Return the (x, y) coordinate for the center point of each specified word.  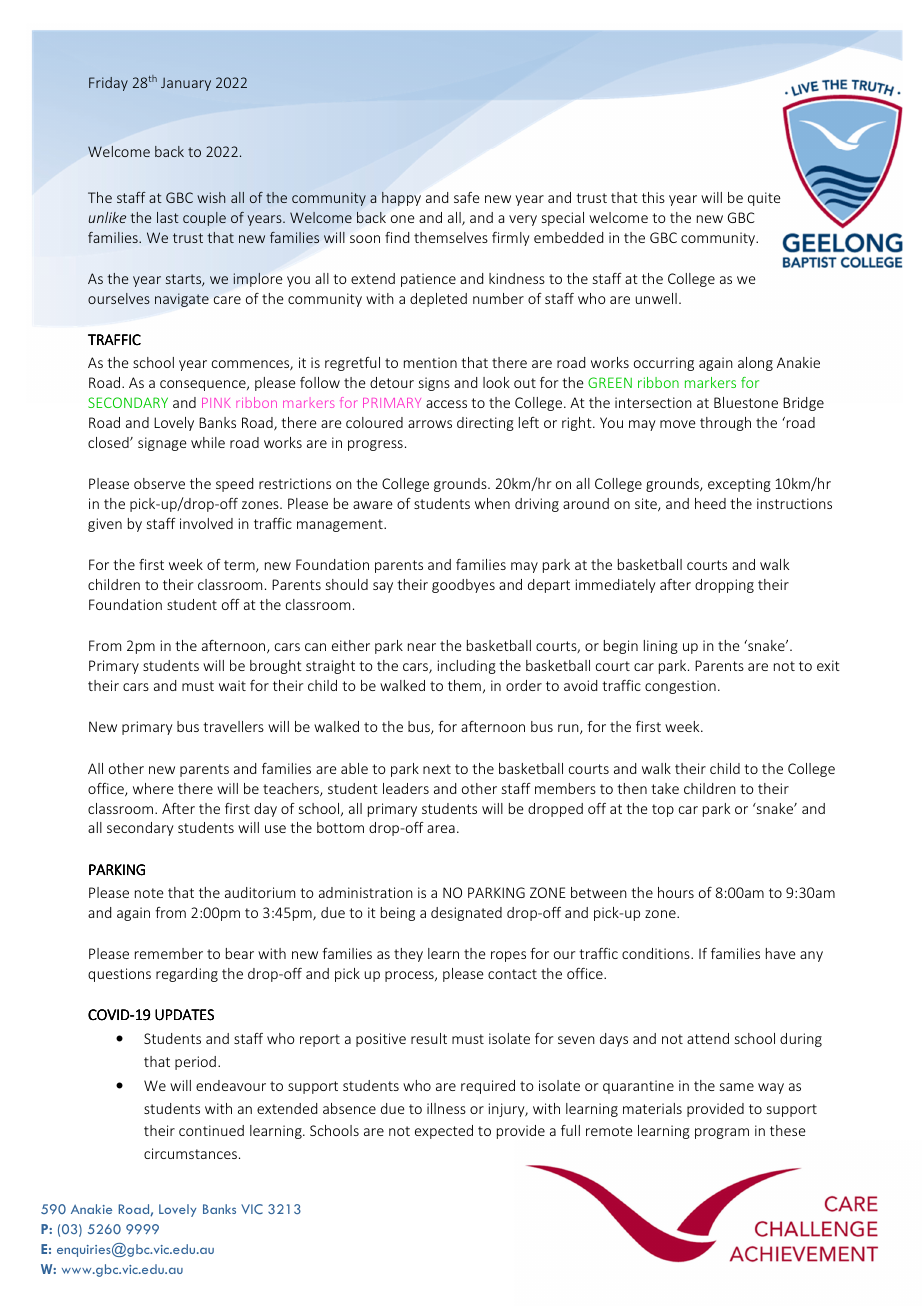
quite (764, 199)
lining (661, 647)
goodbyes (463, 586)
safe (467, 197)
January (186, 84)
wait (232, 685)
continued (211, 1130)
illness (446, 1108)
